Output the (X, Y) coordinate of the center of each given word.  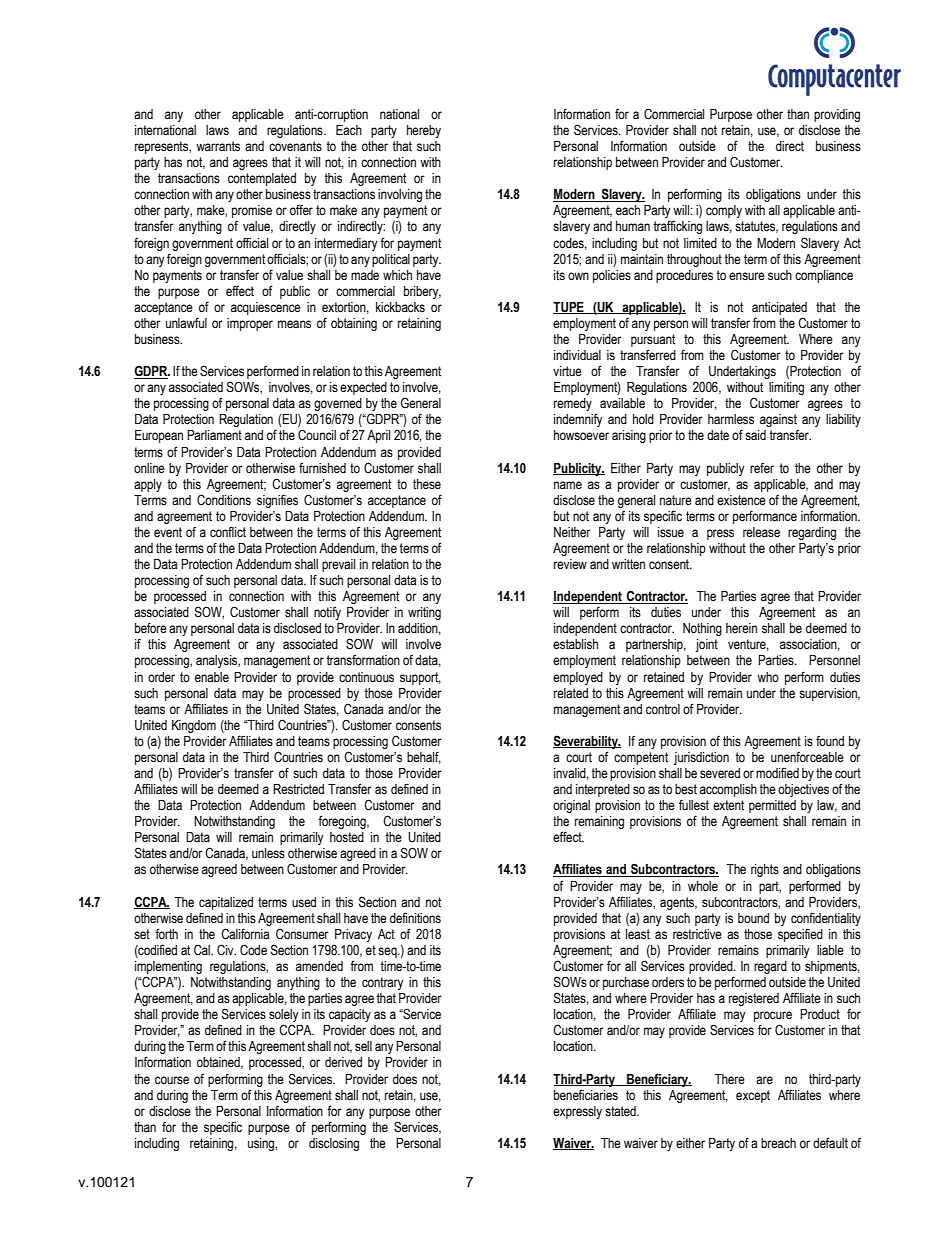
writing (424, 613)
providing (837, 115)
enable (212, 677)
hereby (424, 131)
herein (741, 628)
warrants (218, 146)
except (753, 1096)
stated (621, 1111)
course (172, 1080)
